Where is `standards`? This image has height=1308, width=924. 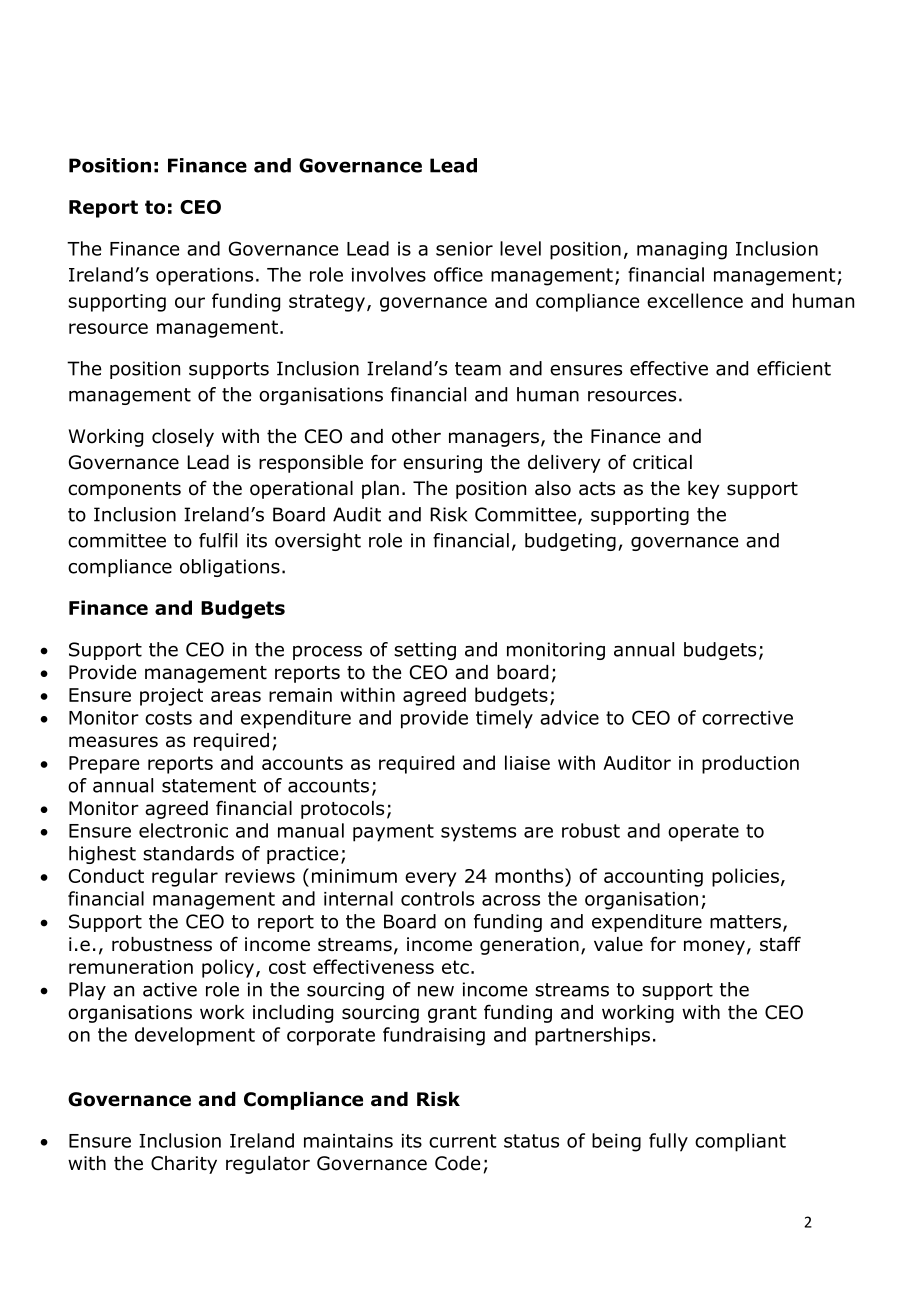 standards is located at coordinates (188, 853).
